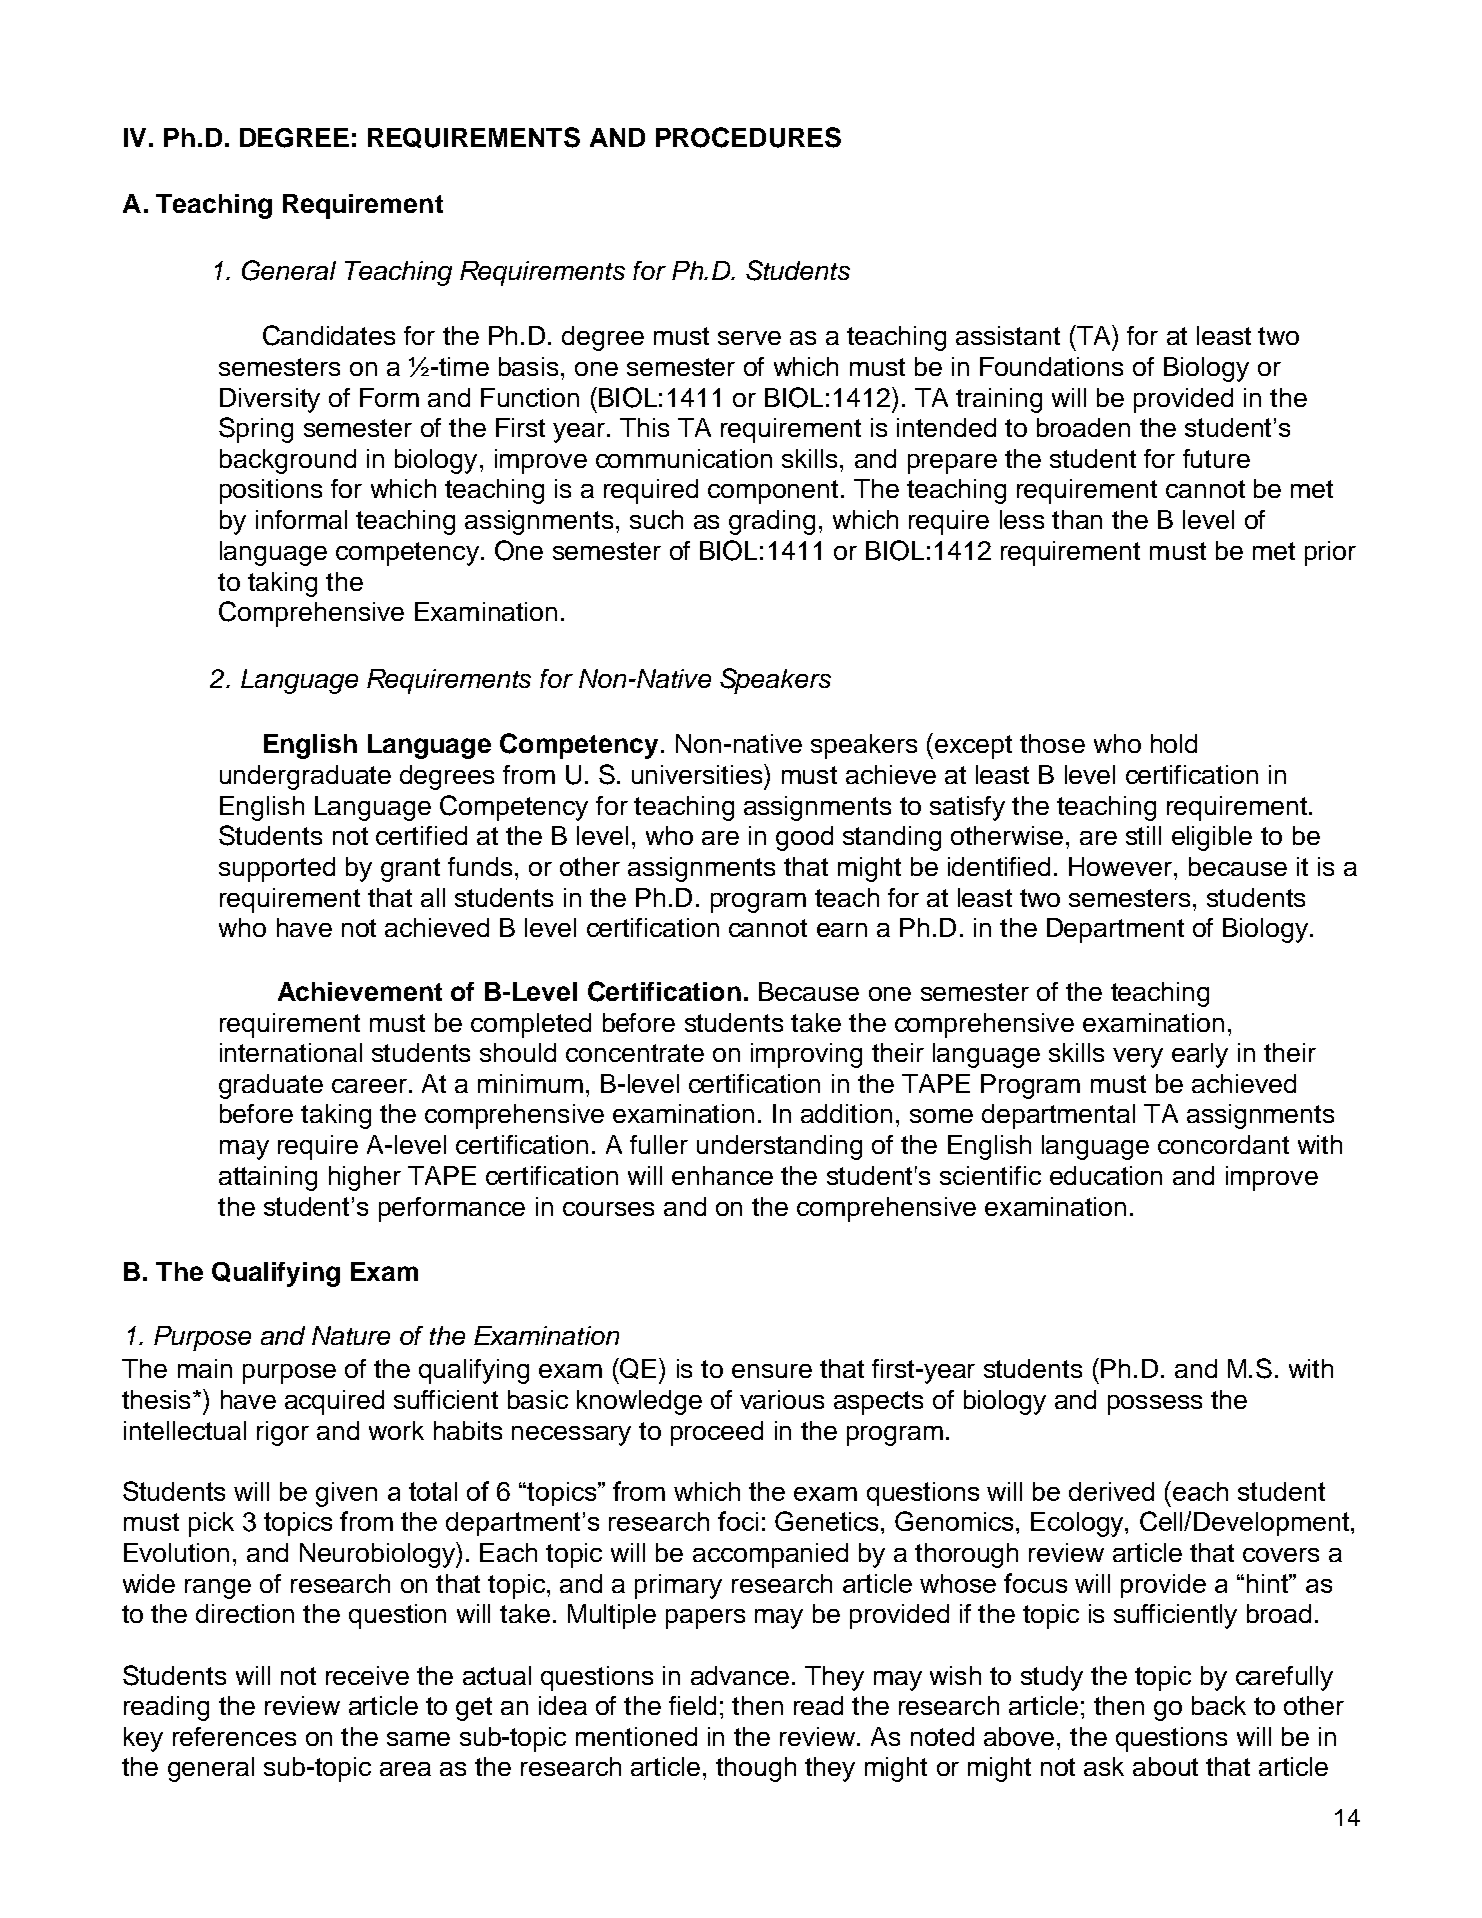 The height and width of the page is (1918, 1482). I want to click on supported, so click(277, 869).
